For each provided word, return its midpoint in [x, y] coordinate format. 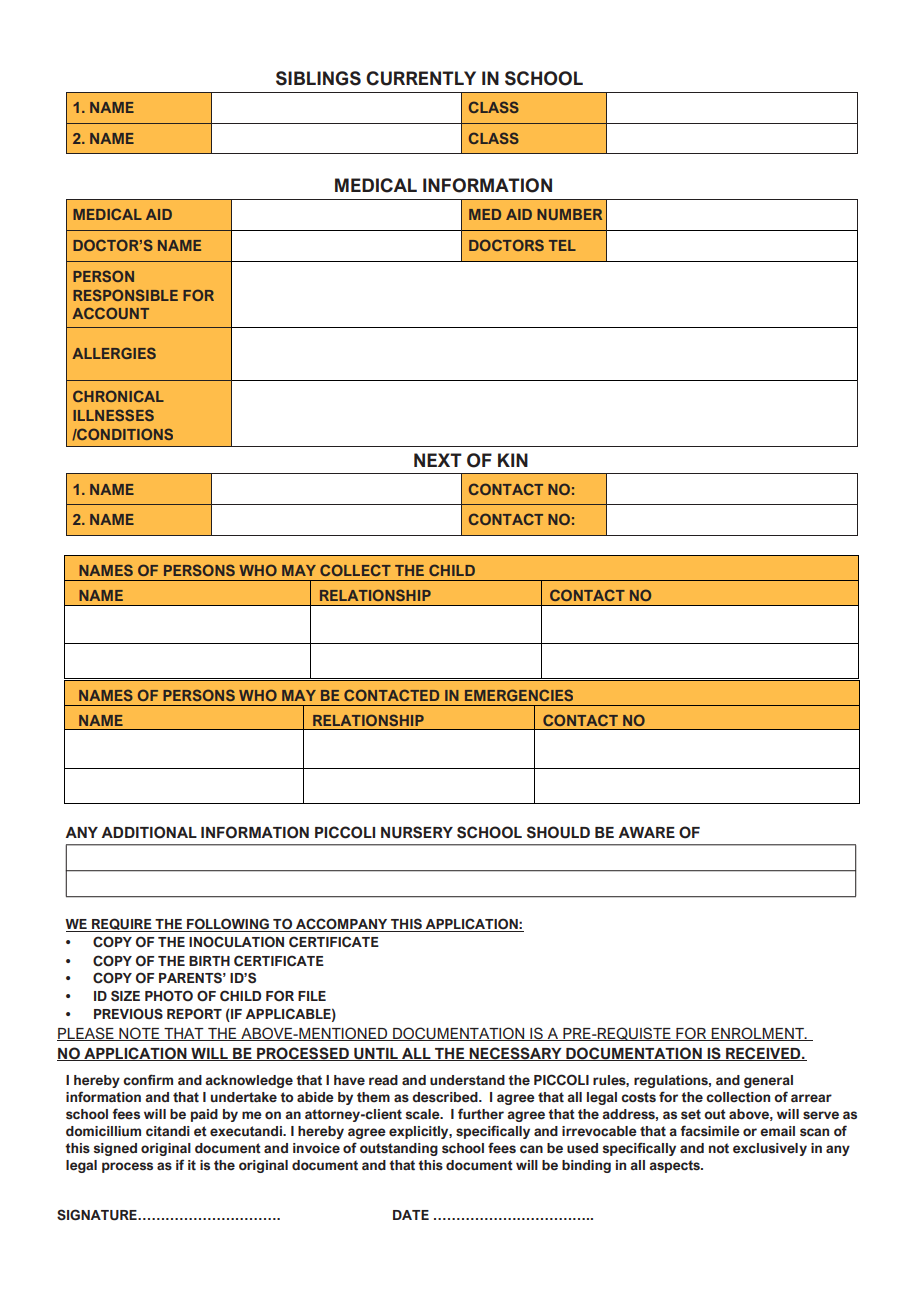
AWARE [646, 832]
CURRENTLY [421, 78]
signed [115, 1149]
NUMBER [569, 214]
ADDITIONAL [149, 832]
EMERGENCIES [519, 695]
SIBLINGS [318, 78]
